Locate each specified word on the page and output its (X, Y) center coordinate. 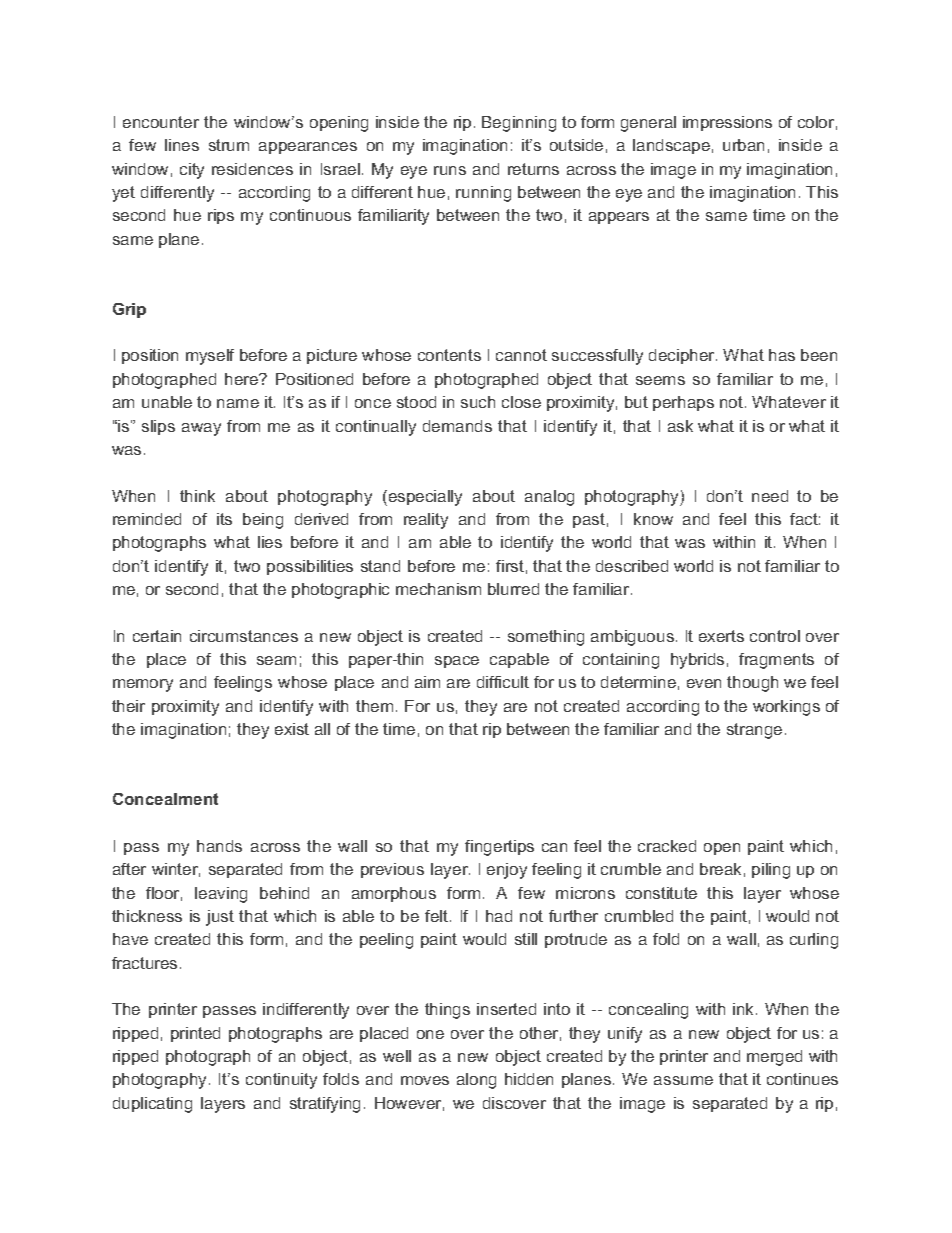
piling (771, 871)
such (478, 402)
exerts (721, 636)
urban (743, 145)
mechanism (438, 589)
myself (210, 357)
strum (229, 145)
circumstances (244, 636)
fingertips (499, 848)
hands (219, 846)
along (476, 1081)
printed (195, 1034)
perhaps (683, 403)
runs (450, 170)
